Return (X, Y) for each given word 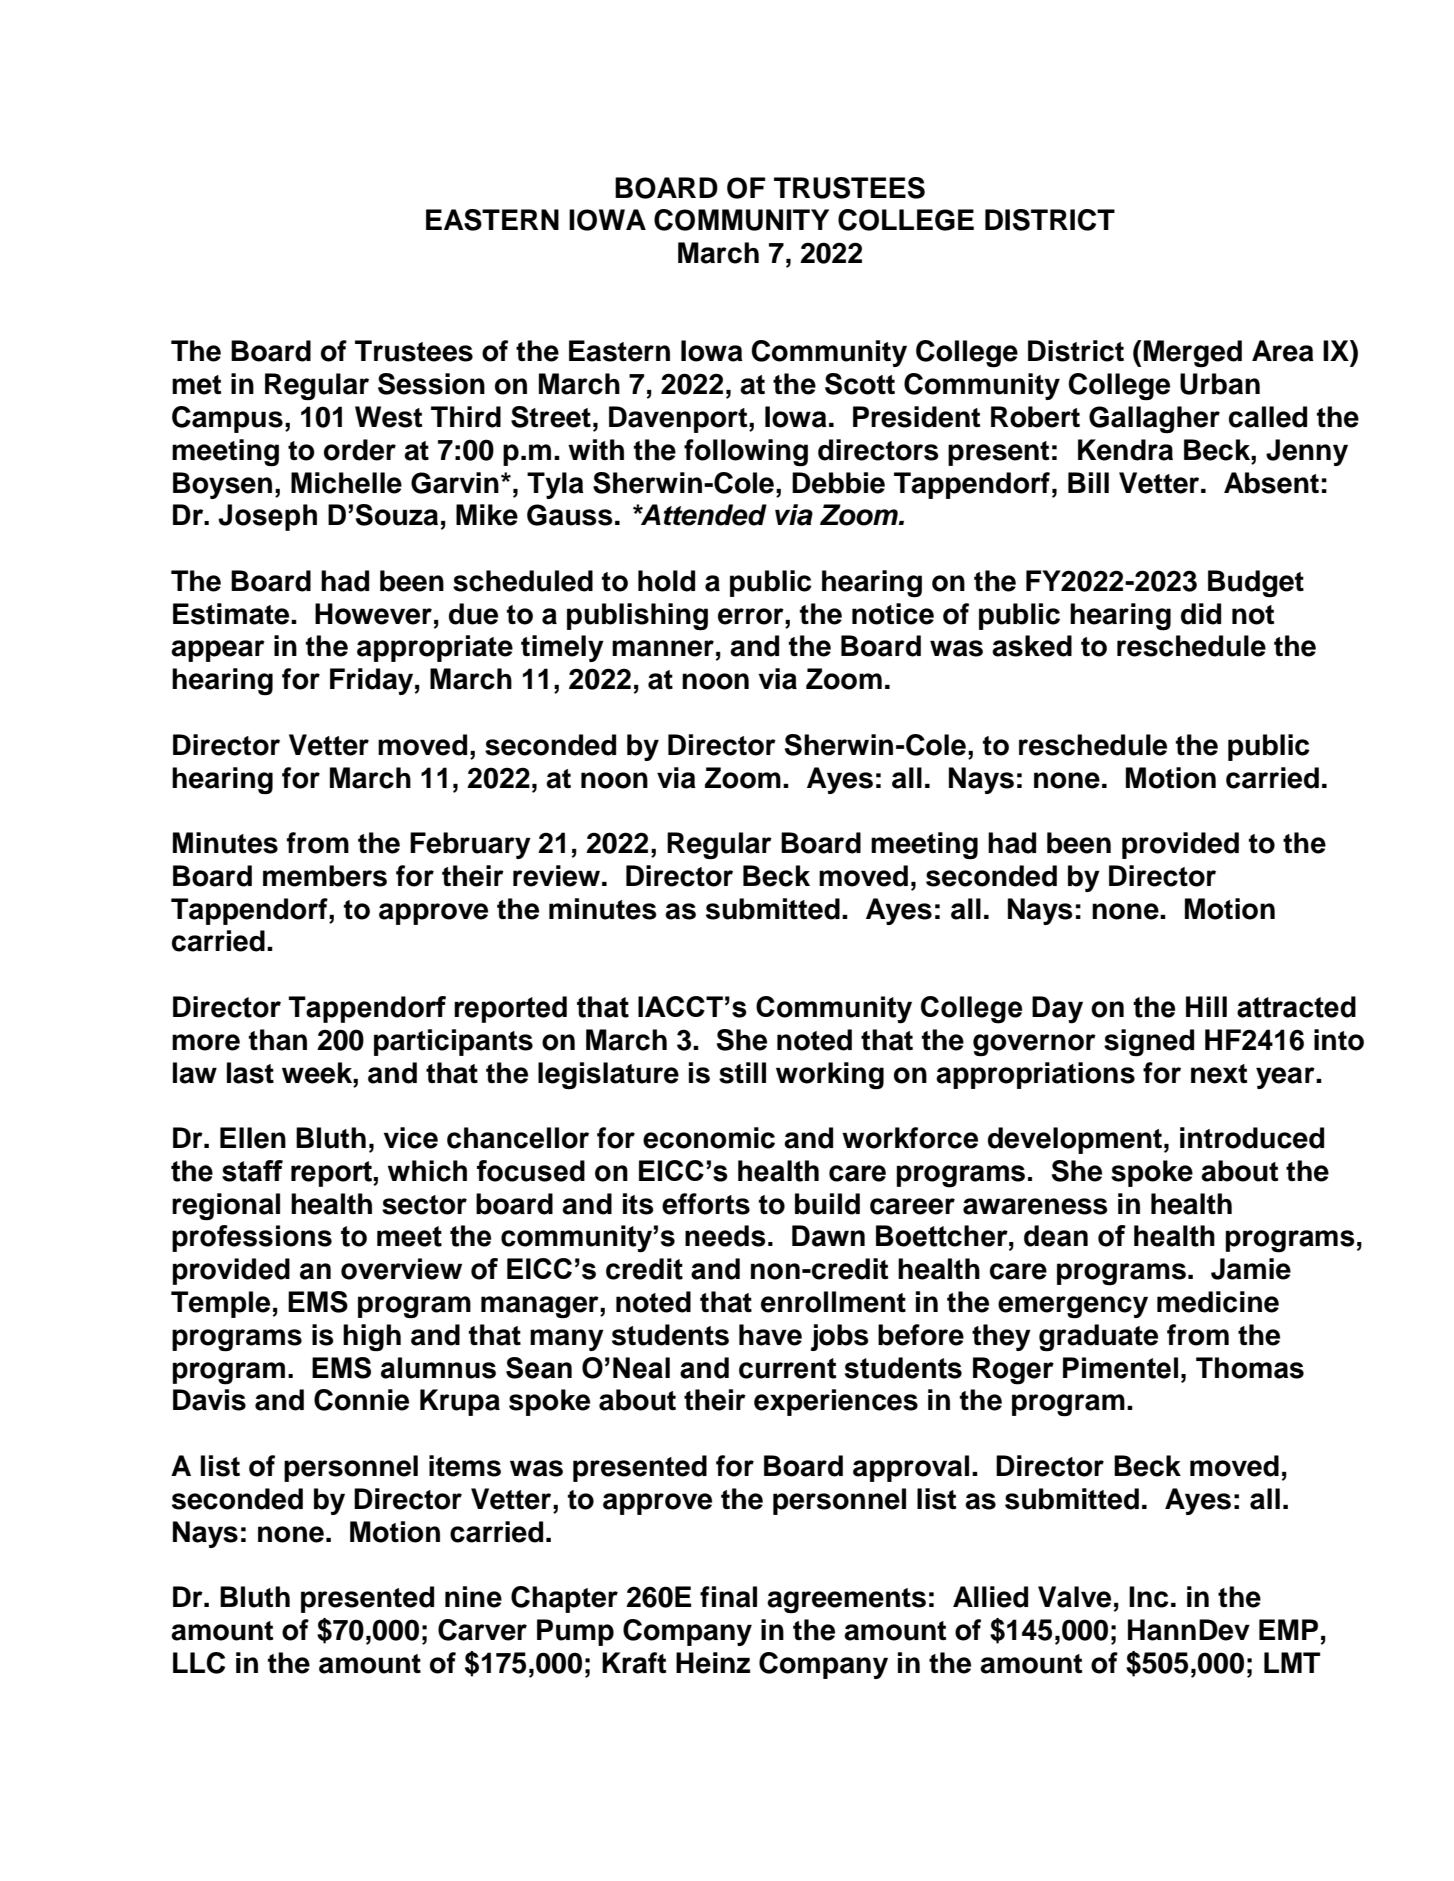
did (1201, 614)
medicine (1218, 1302)
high (372, 1338)
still (742, 1073)
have (770, 1335)
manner (663, 648)
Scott (860, 384)
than (278, 1040)
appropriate (435, 648)
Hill (1206, 1006)
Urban (1220, 384)
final (728, 1597)
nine (473, 1597)
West (388, 417)
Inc (1149, 1597)
